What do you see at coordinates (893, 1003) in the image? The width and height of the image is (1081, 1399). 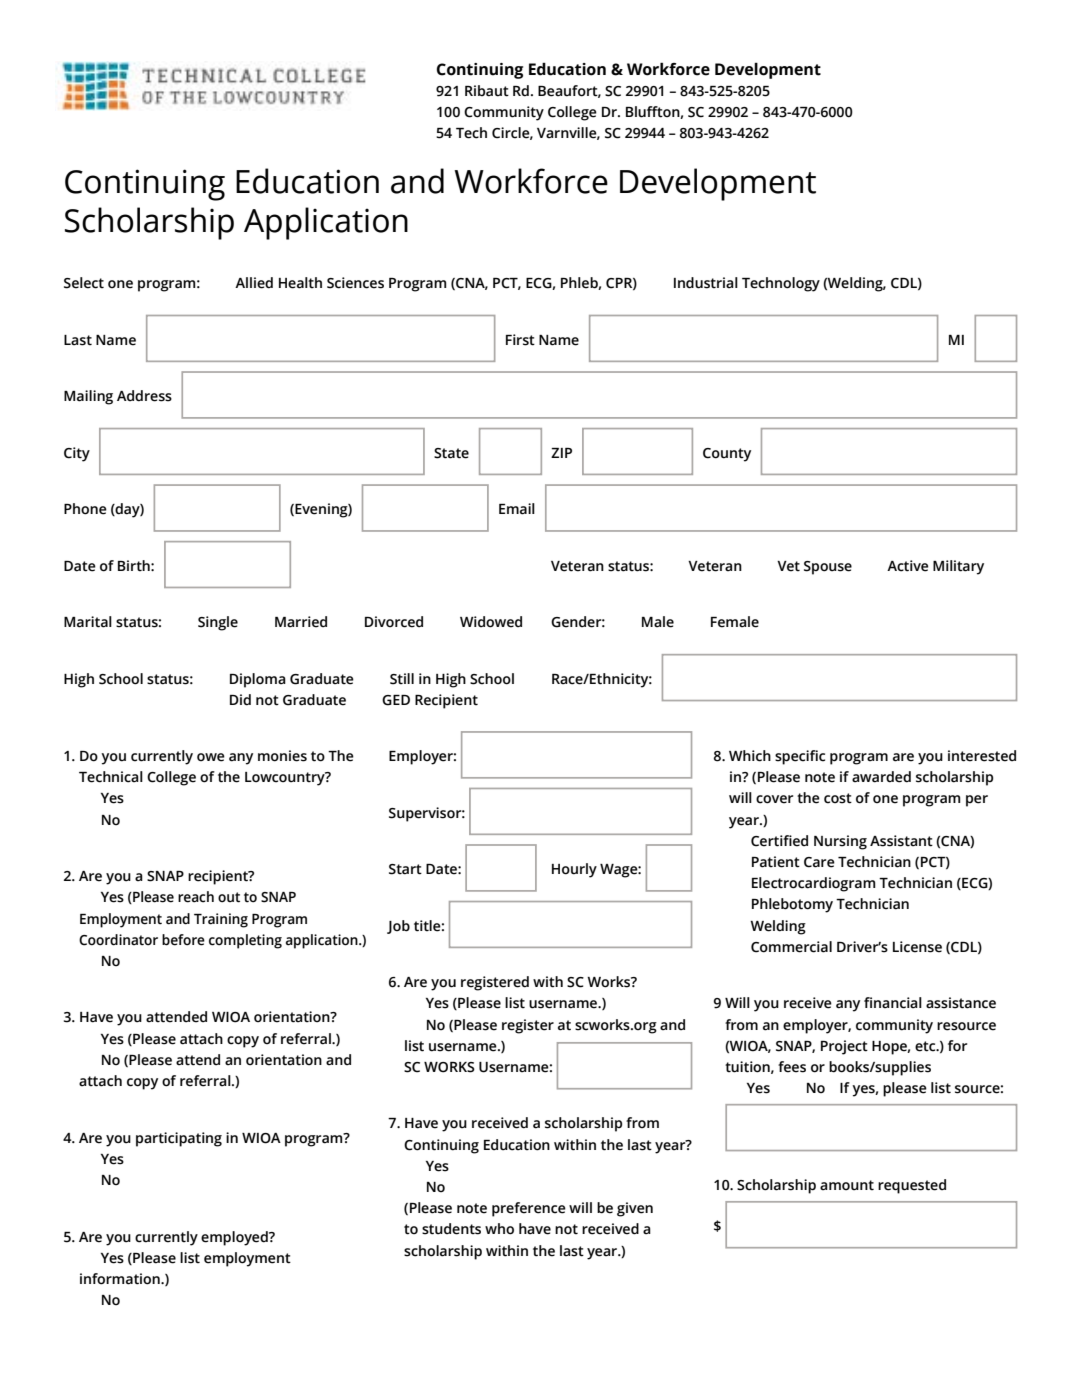 I see `financial` at bounding box center [893, 1003].
